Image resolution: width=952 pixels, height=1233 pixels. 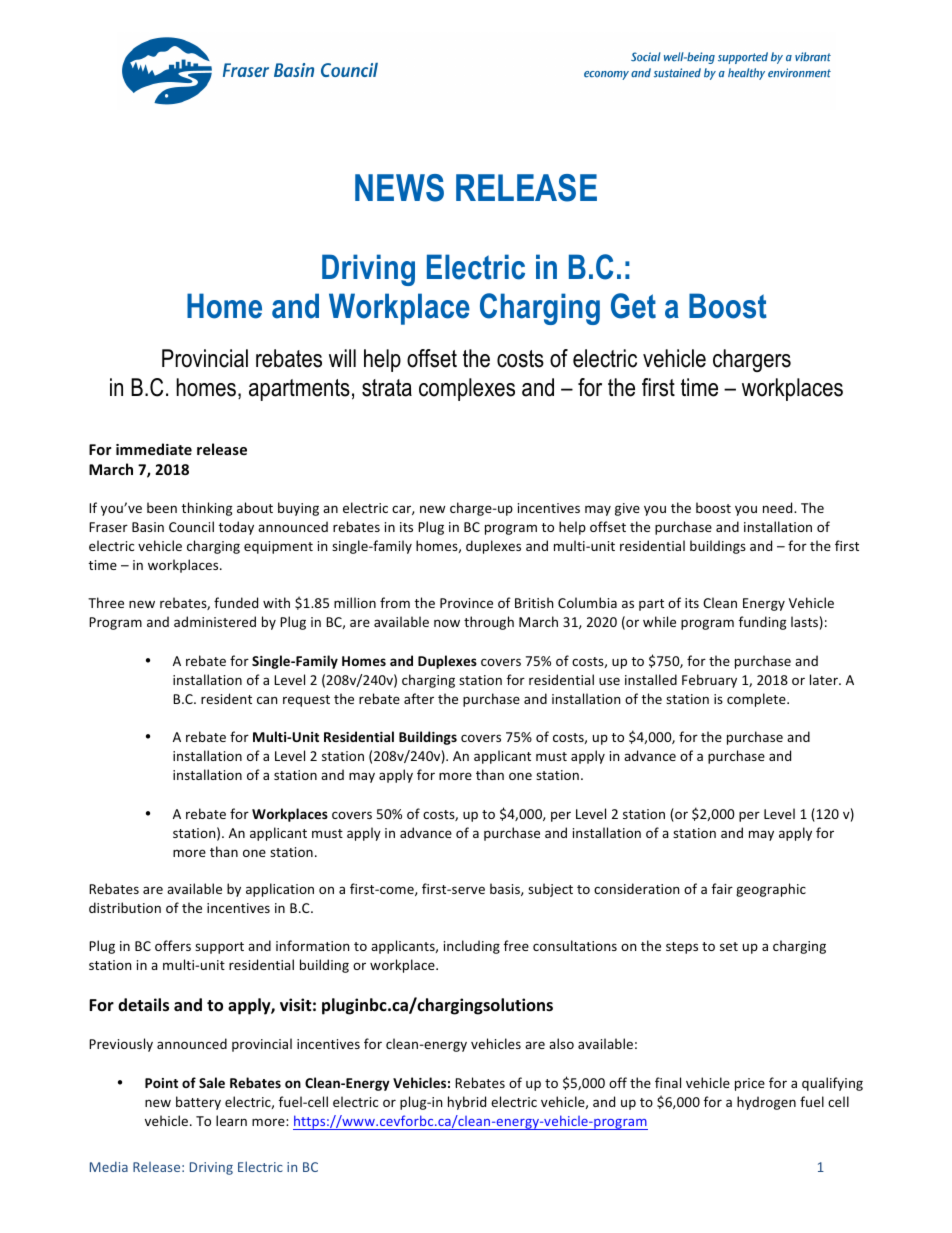 I want to click on fair, so click(x=722, y=888).
